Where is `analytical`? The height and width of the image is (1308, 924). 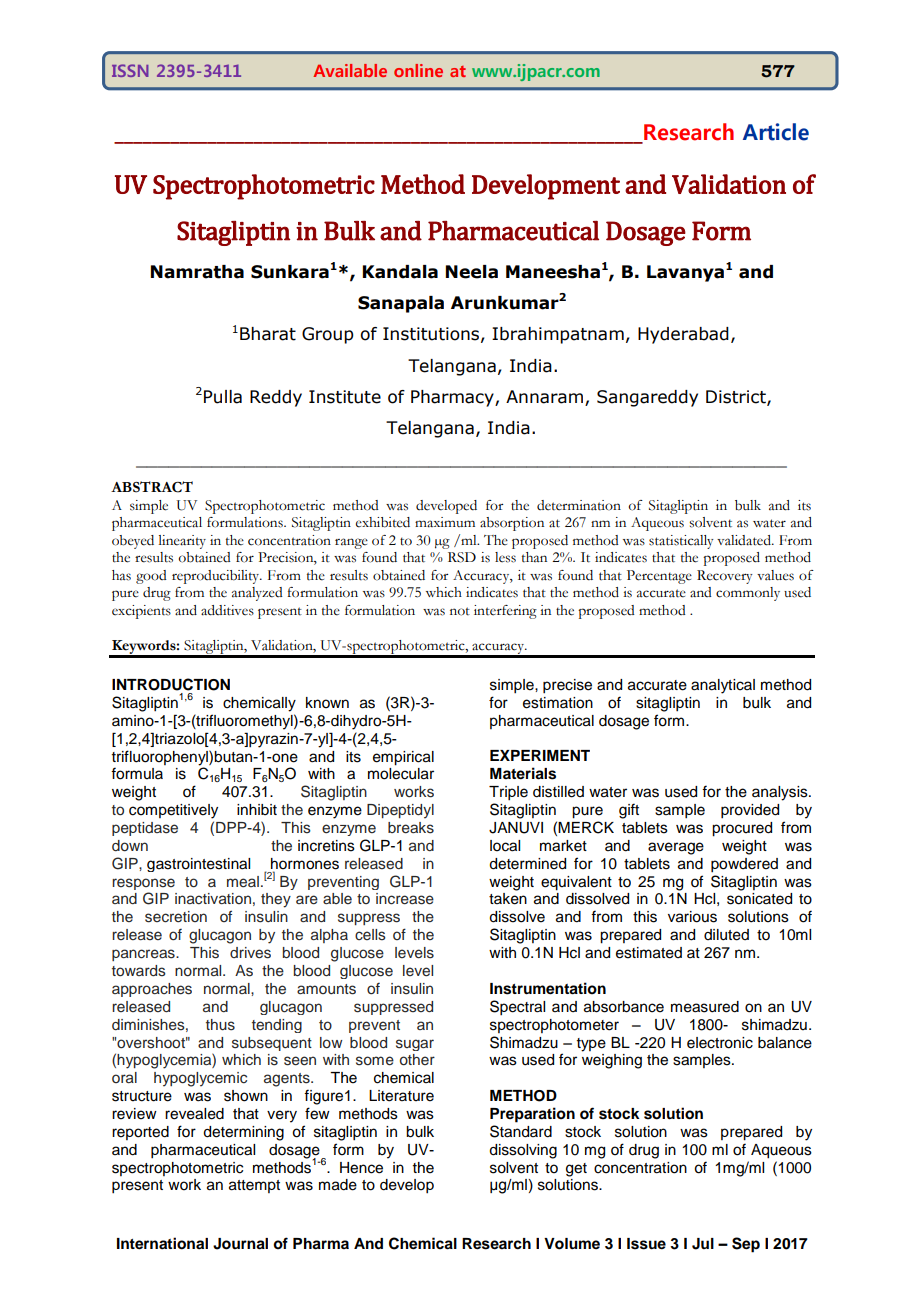 analytical is located at coordinates (723, 686).
